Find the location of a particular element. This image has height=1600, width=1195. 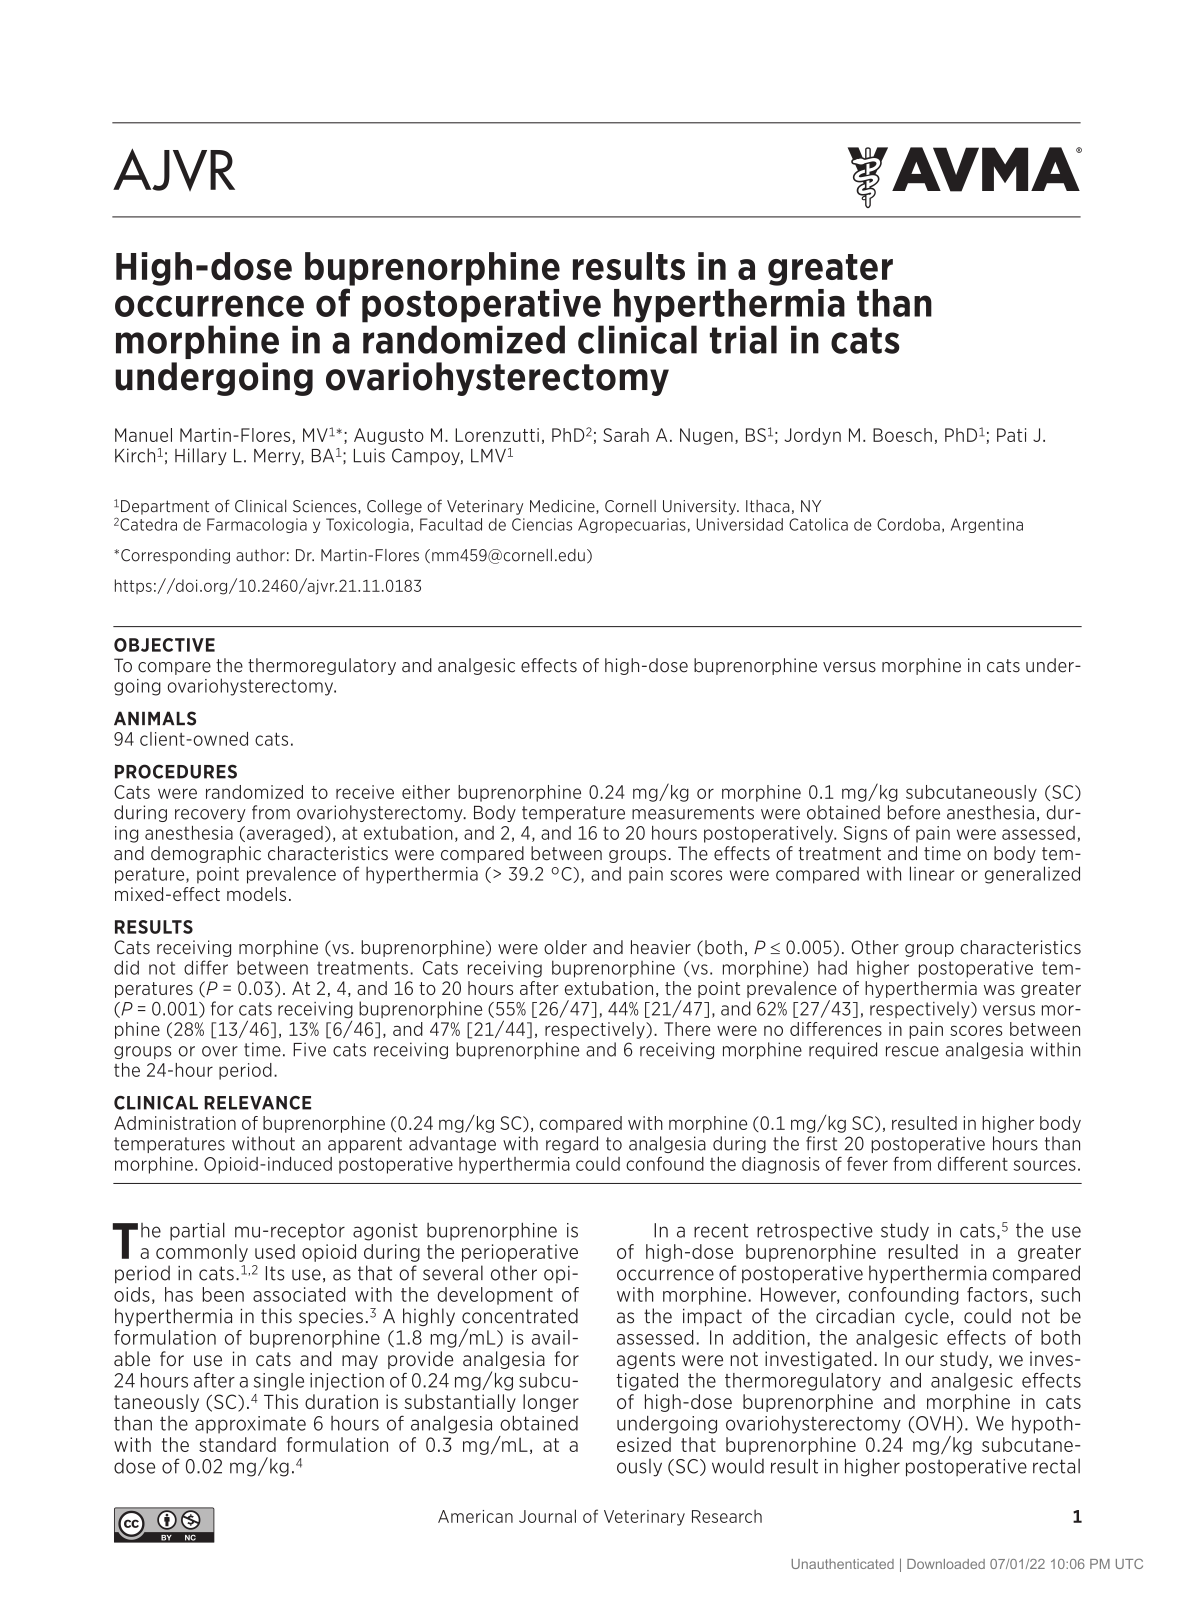

Pati is located at coordinates (1011, 435).
